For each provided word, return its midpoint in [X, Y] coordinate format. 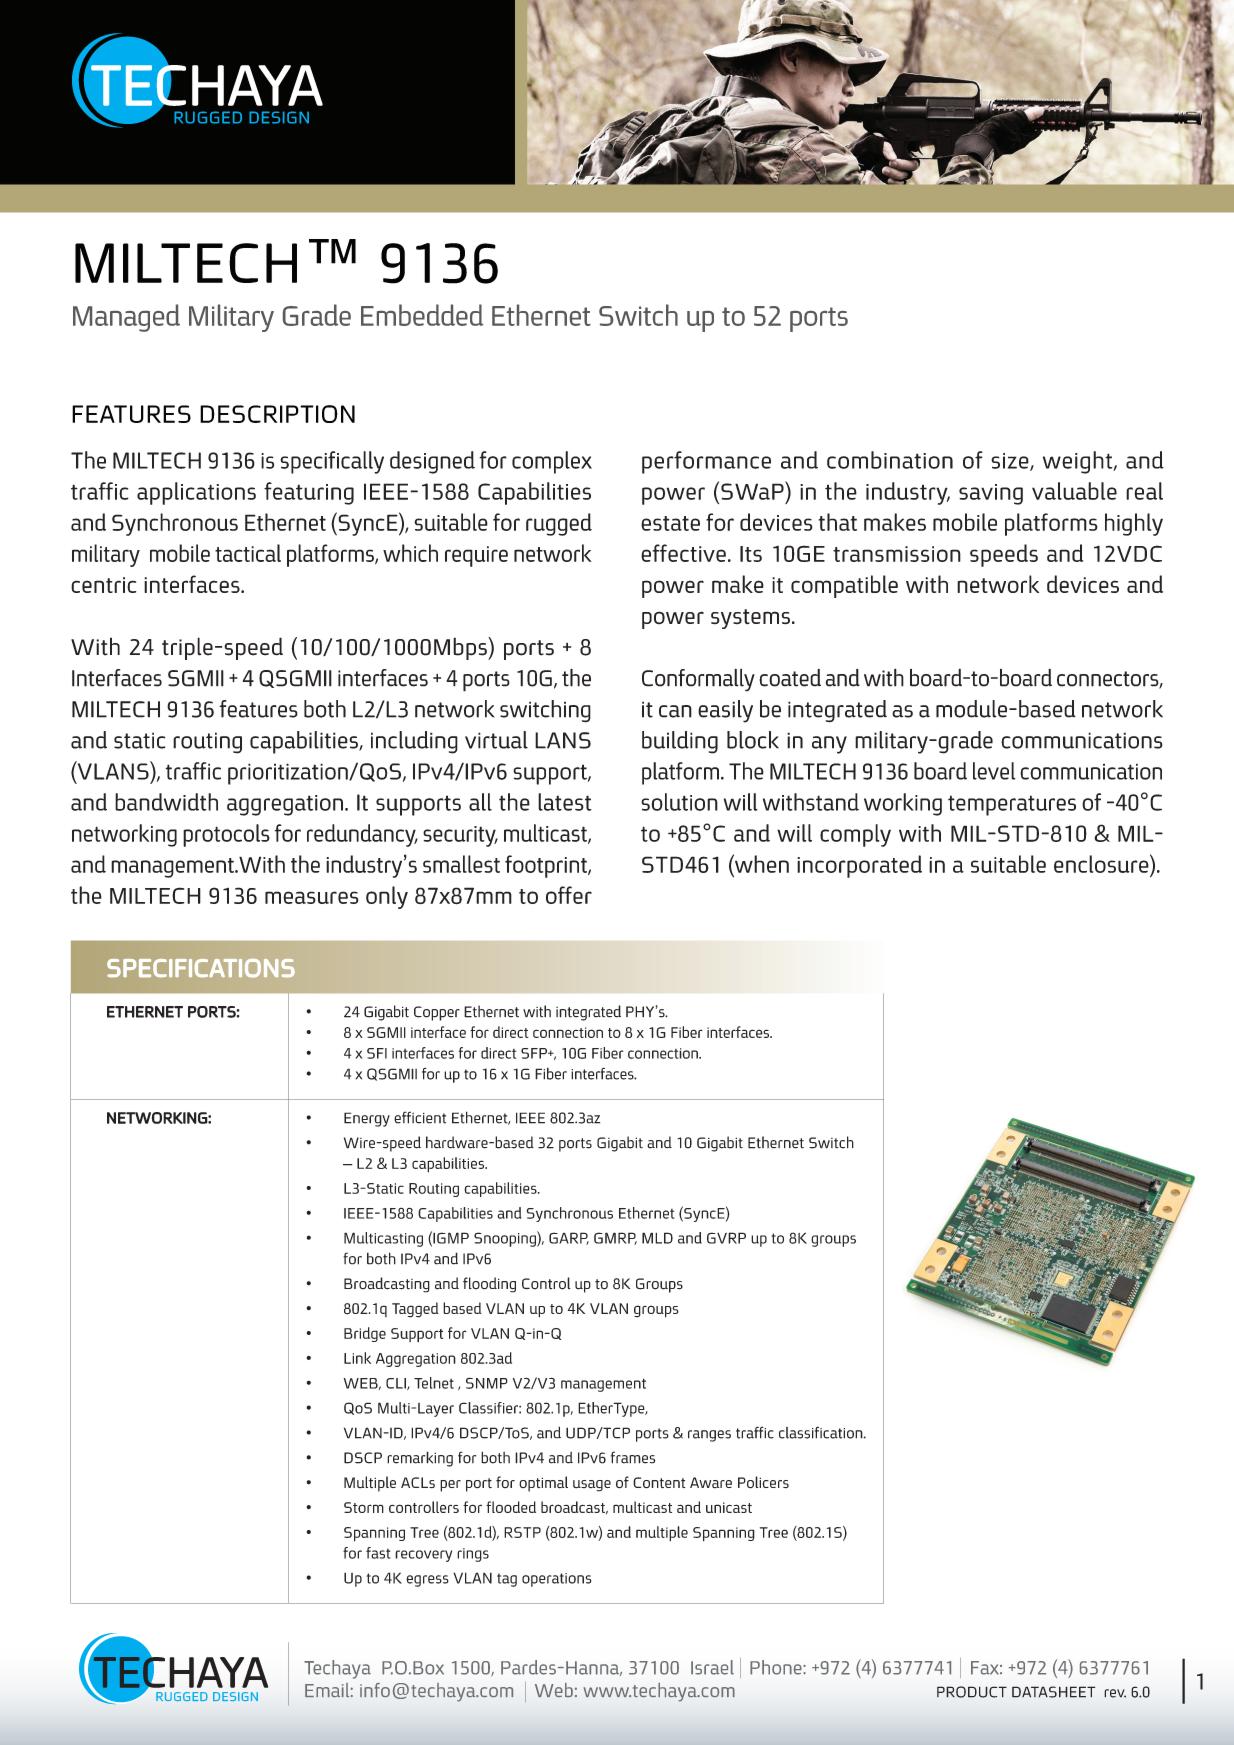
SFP [535, 1053]
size [1011, 462]
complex [552, 462]
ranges [709, 1436]
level [994, 771]
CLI [397, 1384]
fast [378, 1553]
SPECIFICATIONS [201, 968]
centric [103, 585]
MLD [657, 1238]
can [675, 711]
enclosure [1102, 863]
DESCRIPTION [277, 414]
